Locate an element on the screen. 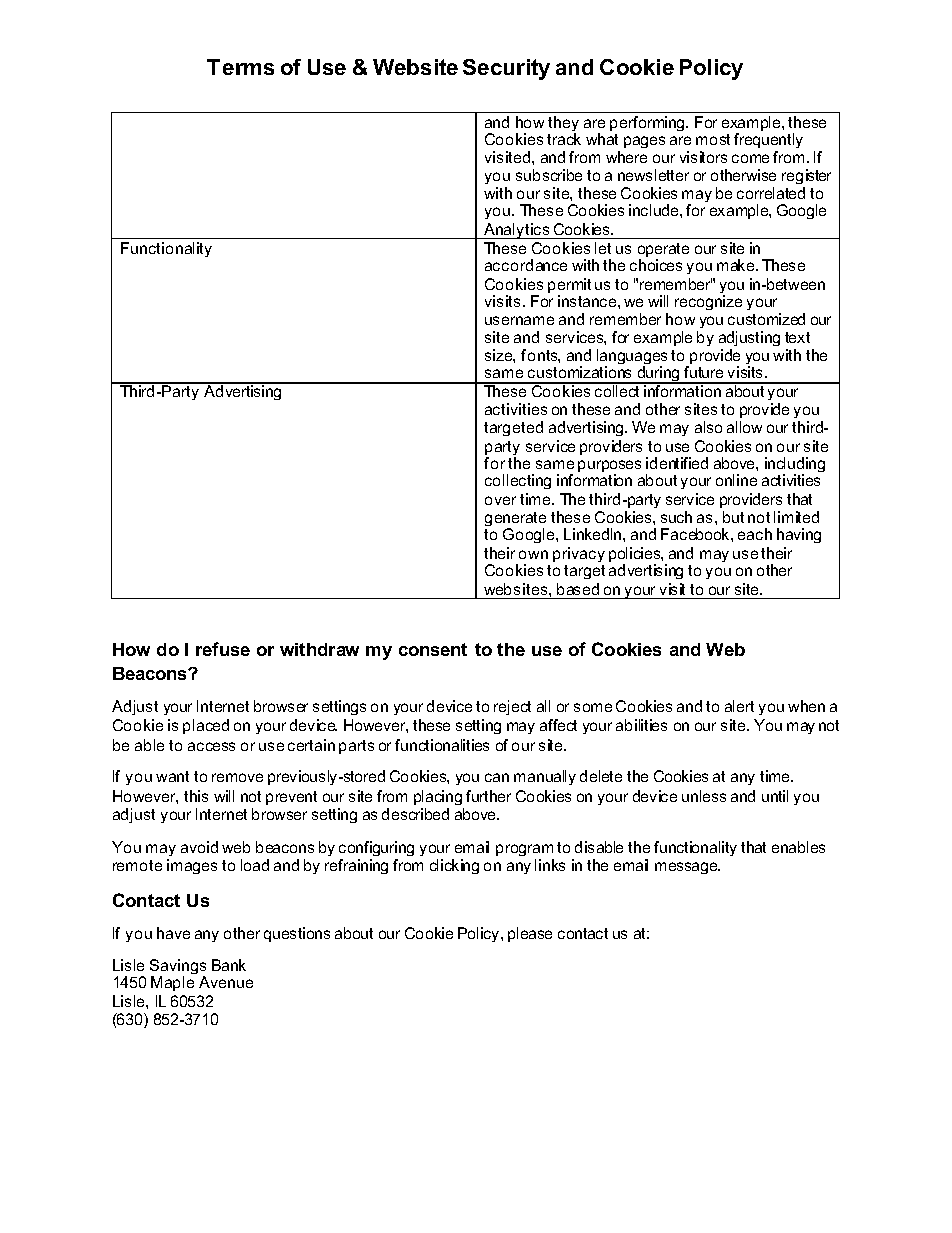  languages is located at coordinates (632, 358).
